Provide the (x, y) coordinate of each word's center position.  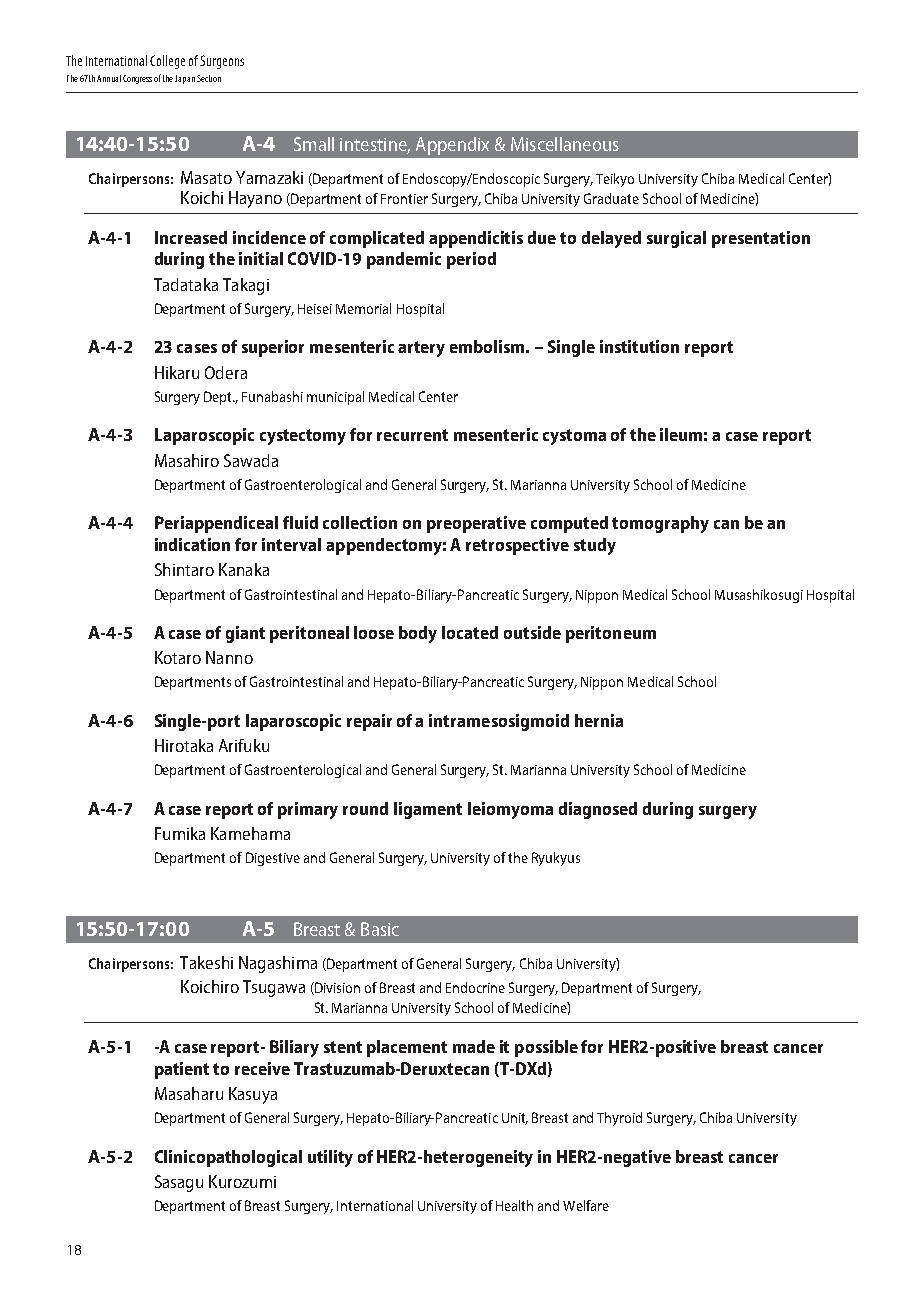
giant (245, 634)
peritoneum (611, 634)
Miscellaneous (565, 144)
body (418, 634)
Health (514, 1205)
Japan (185, 79)
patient (182, 1070)
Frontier (404, 199)
